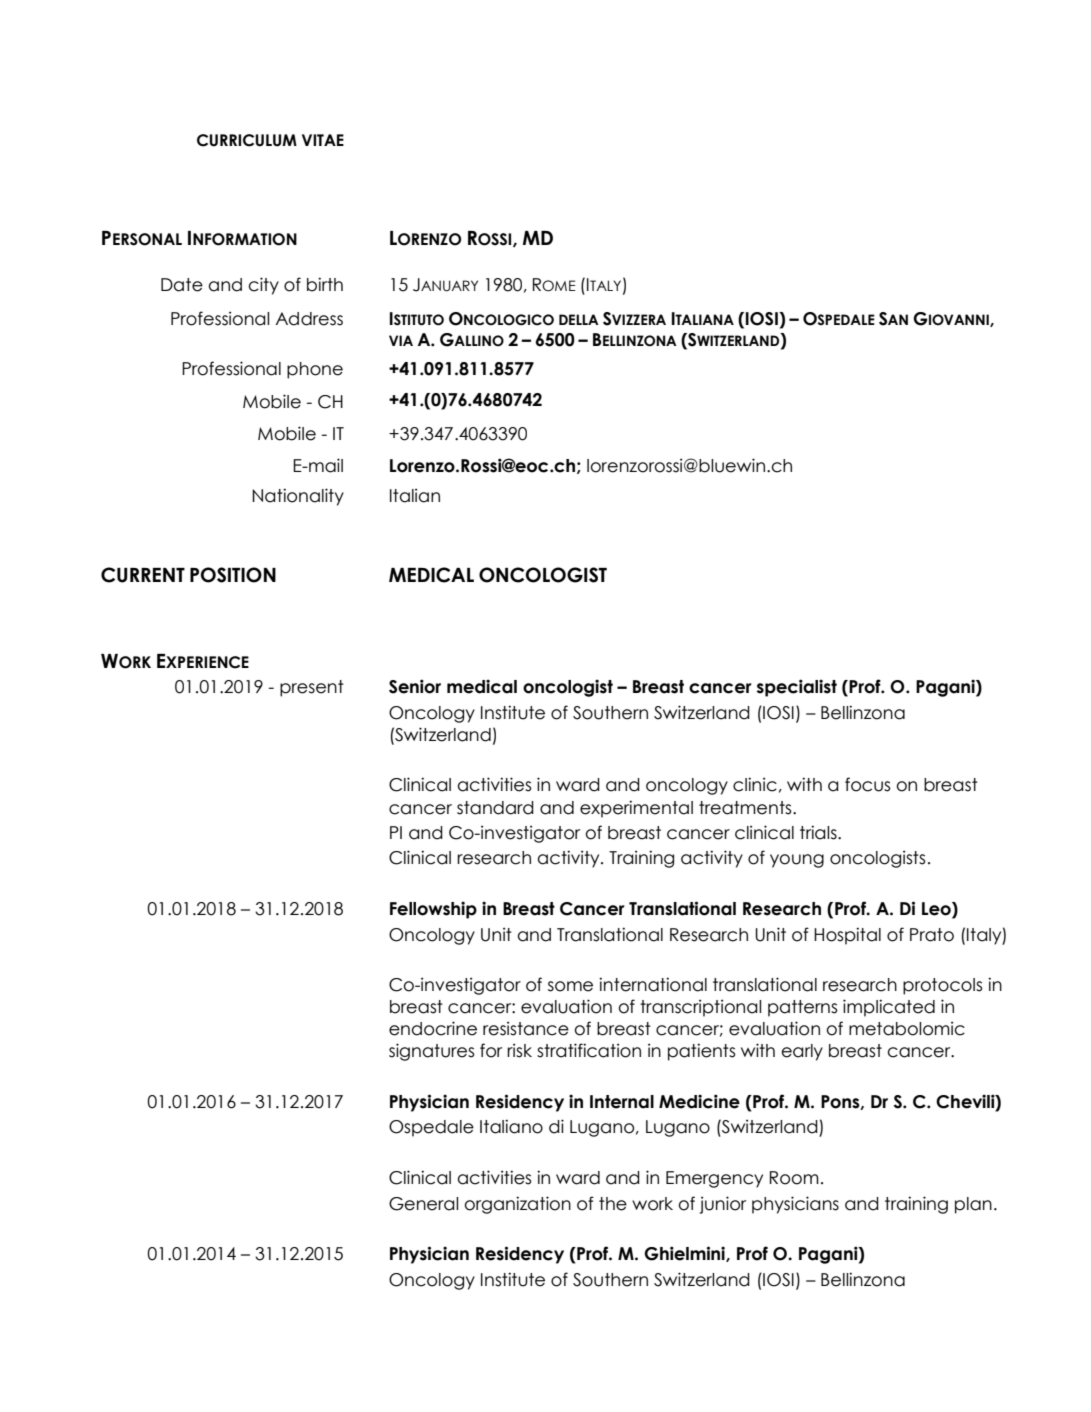  I want to click on present, so click(312, 688).
